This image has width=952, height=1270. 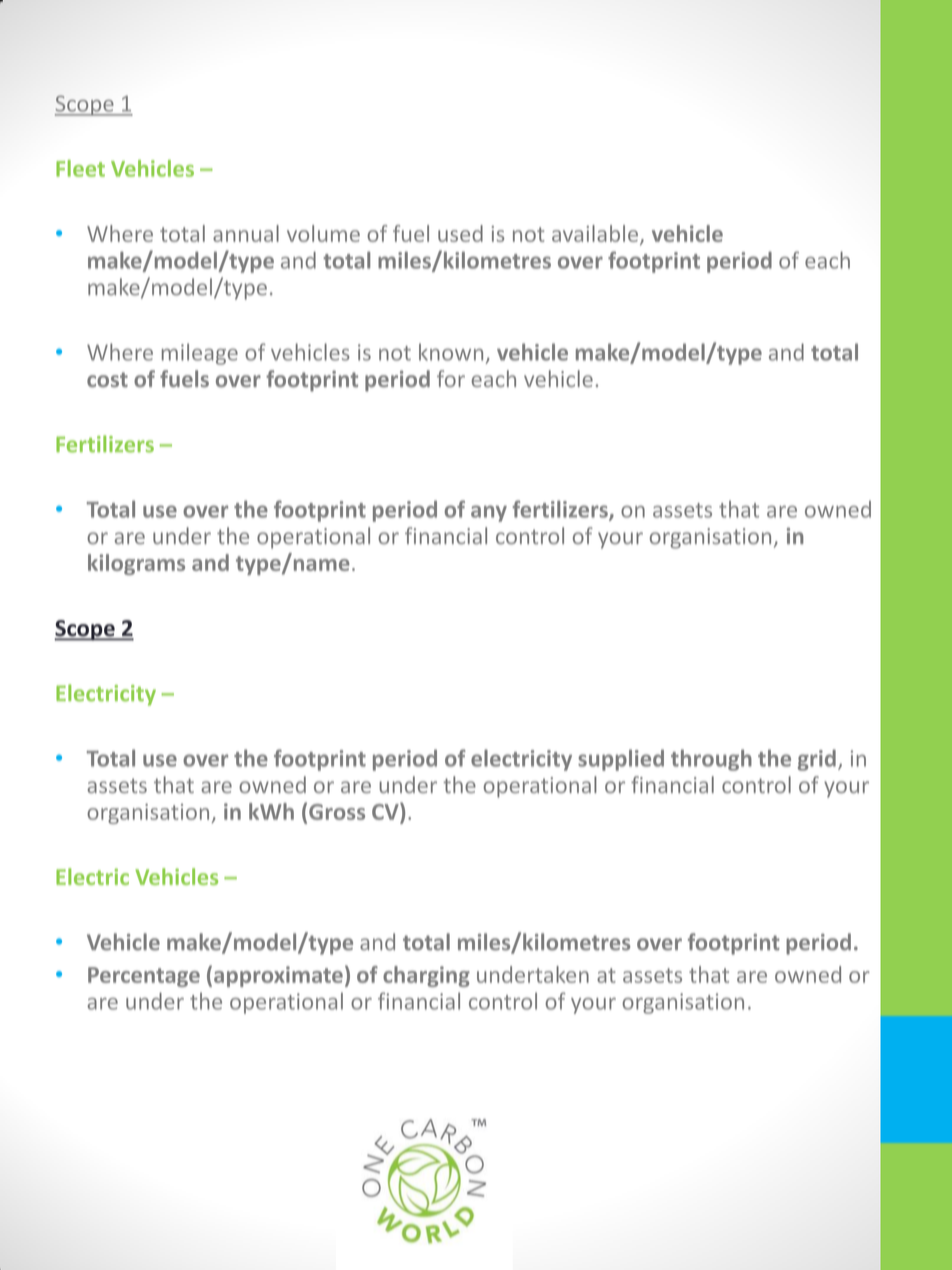 I want to click on through, so click(x=711, y=760).
